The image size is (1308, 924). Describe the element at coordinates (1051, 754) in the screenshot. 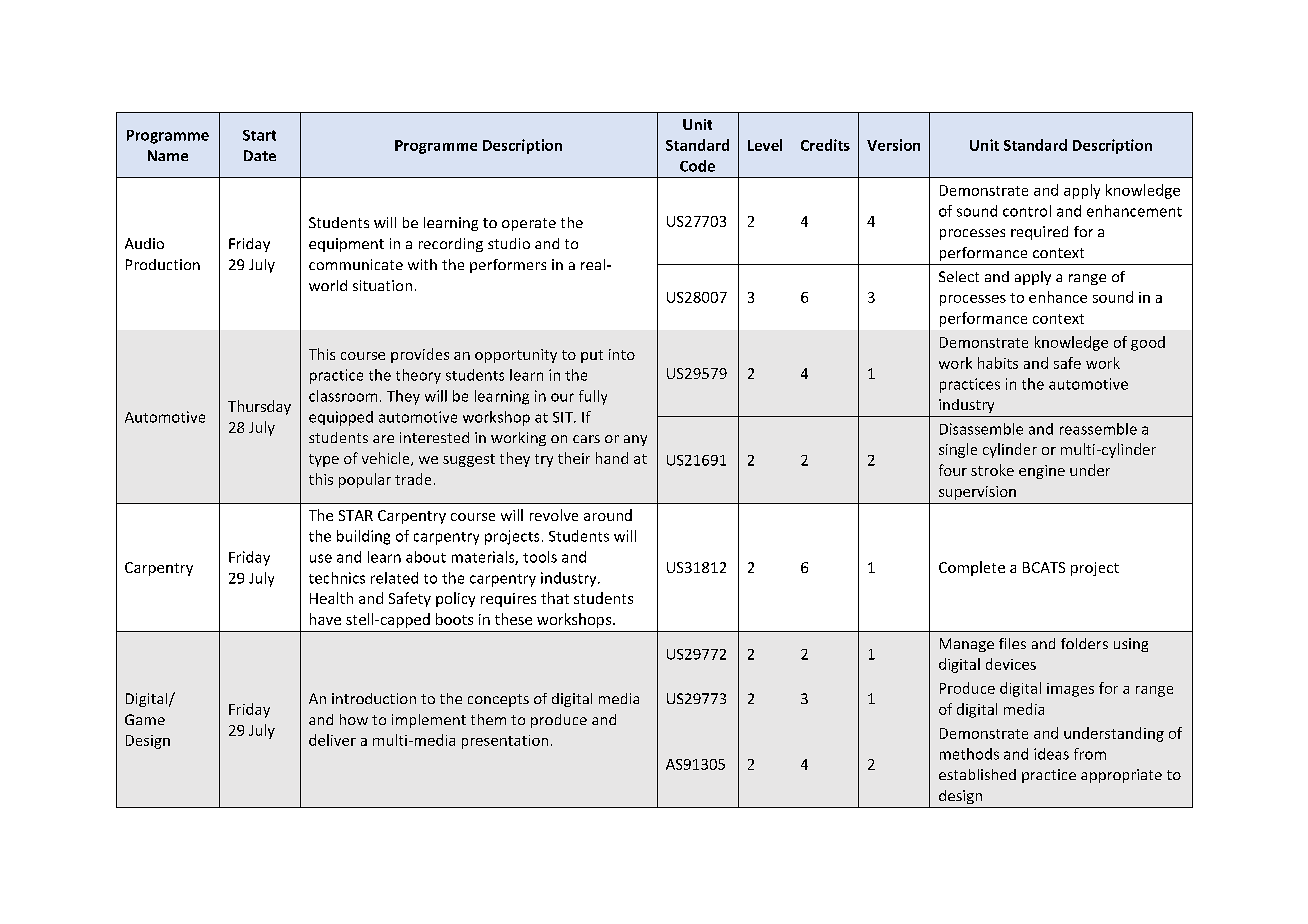

I see `ideas` at that location.
